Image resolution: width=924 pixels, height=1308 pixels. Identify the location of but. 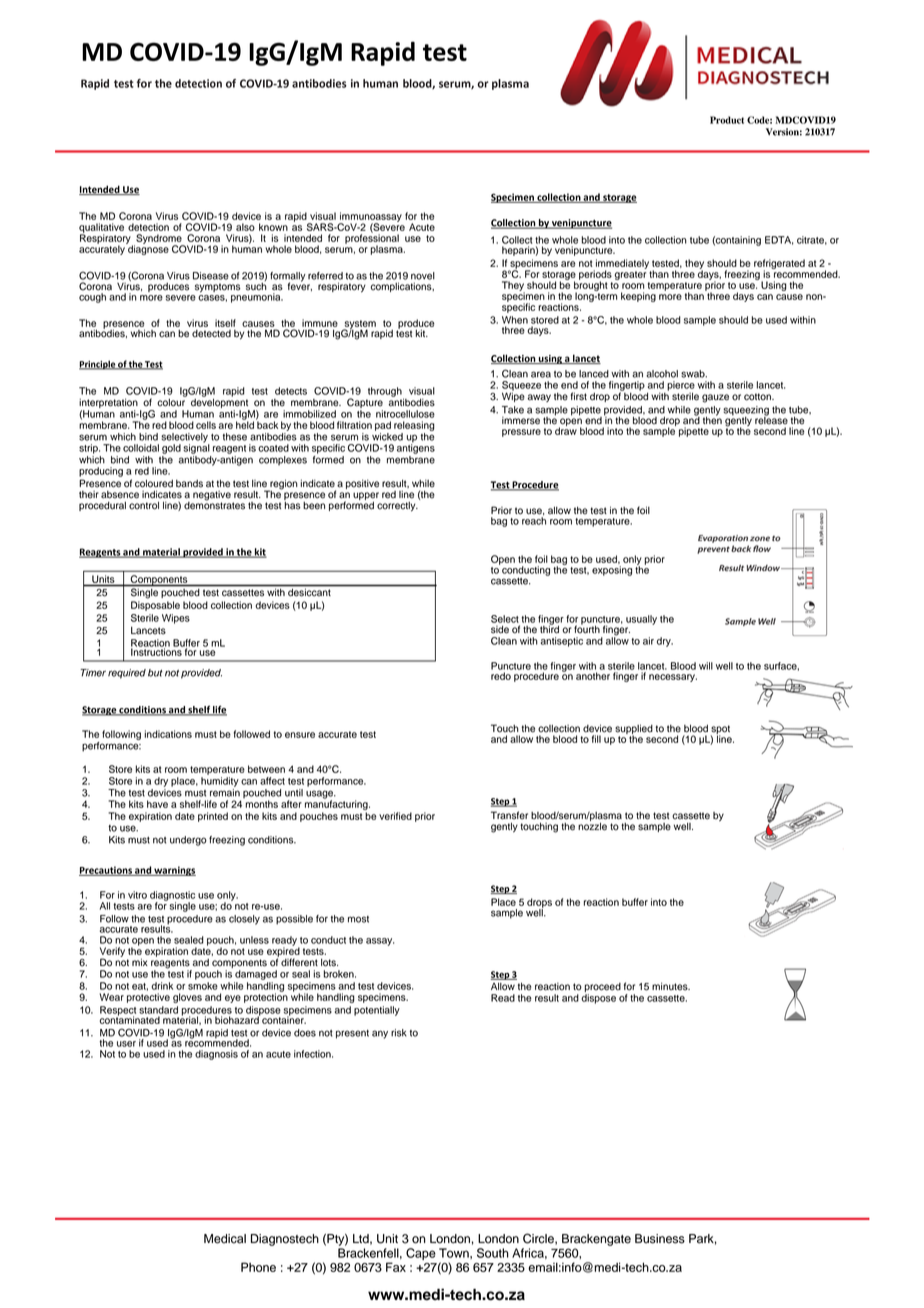
(155, 673).
